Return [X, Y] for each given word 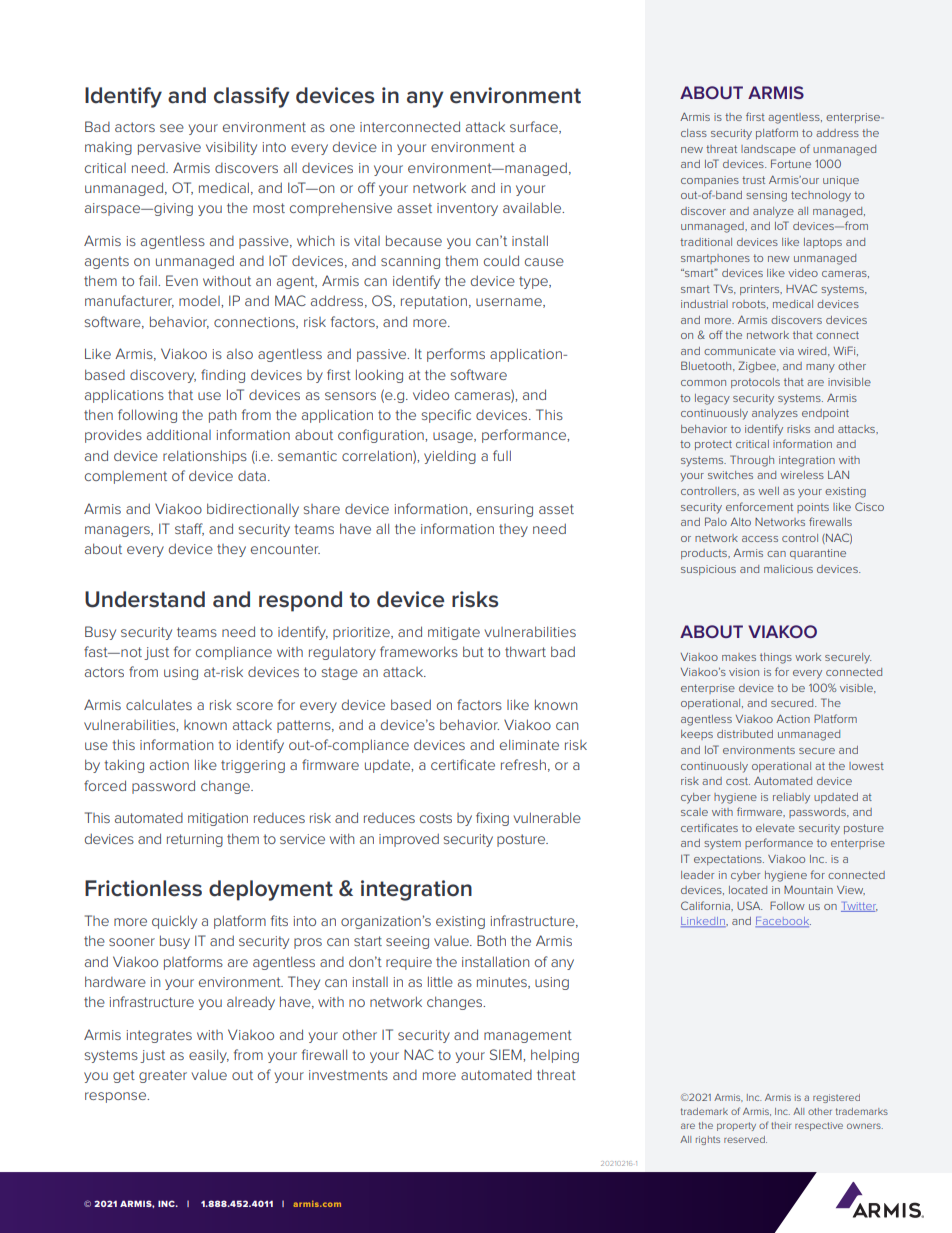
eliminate [529, 744]
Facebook [783, 922]
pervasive [169, 148]
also [240, 354]
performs [456, 355]
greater [163, 1076]
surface [535, 127]
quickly [174, 922]
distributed [745, 734]
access [760, 539]
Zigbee [758, 367]
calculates [159, 704]
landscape [768, 150]
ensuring [505, 510]
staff [189, 529]
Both [491, 940]
